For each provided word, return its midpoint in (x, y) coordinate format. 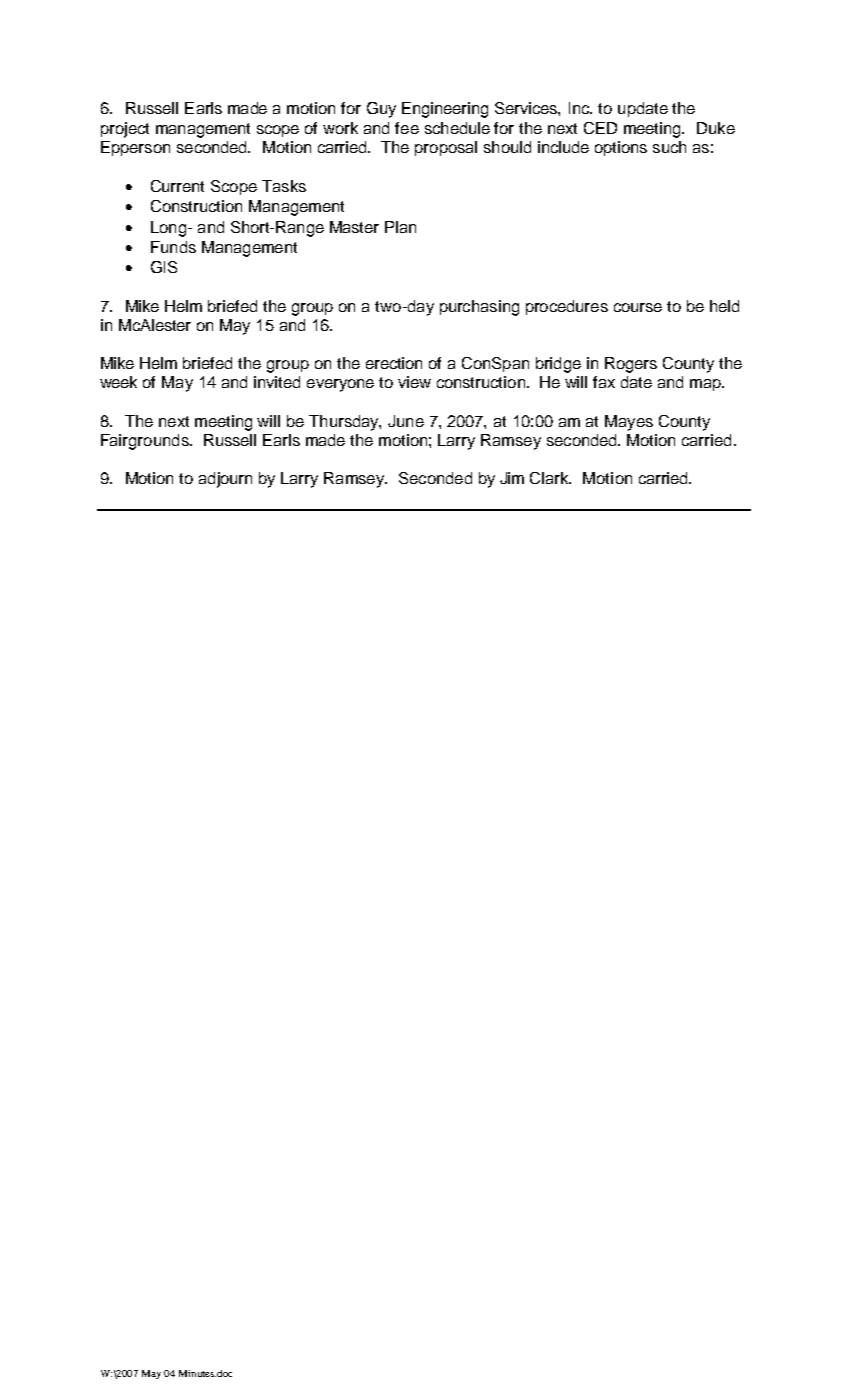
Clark (550, 478)
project (125, 130)
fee (407, 128)
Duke (716, 128)
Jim (512, 478)
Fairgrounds (146, 442)
